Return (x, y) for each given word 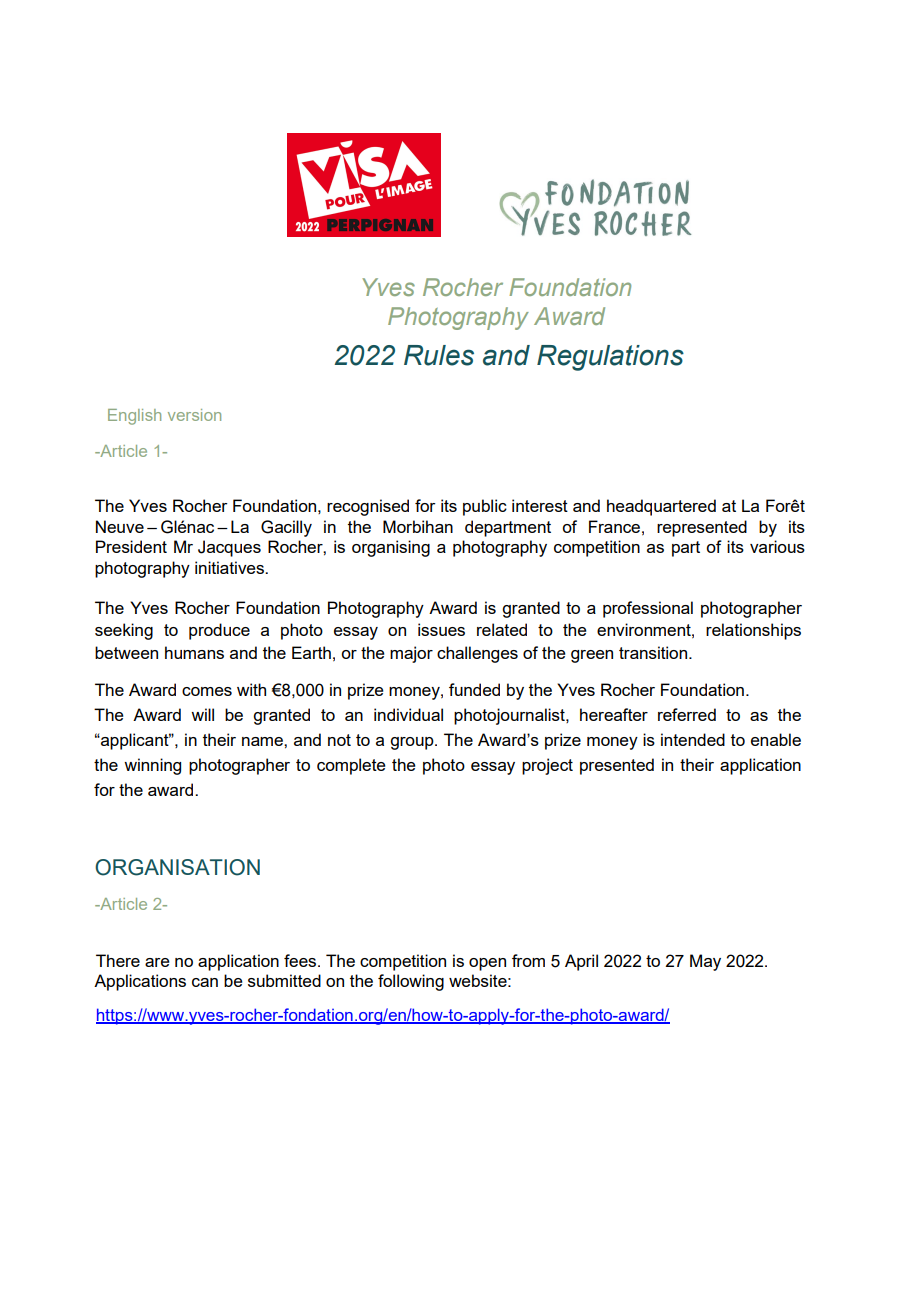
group (413, 743)
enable (776, 739)
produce (219, 631)
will (202, 714)
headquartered (661, 507)
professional (648, 609)
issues (441, 629)
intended (693, 739)
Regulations (610, 358)
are (157, 962)
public (485, 507)
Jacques (229, 548)
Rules (439, 355)
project (547, 766)
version (194, 415)
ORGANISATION (177, 867)
